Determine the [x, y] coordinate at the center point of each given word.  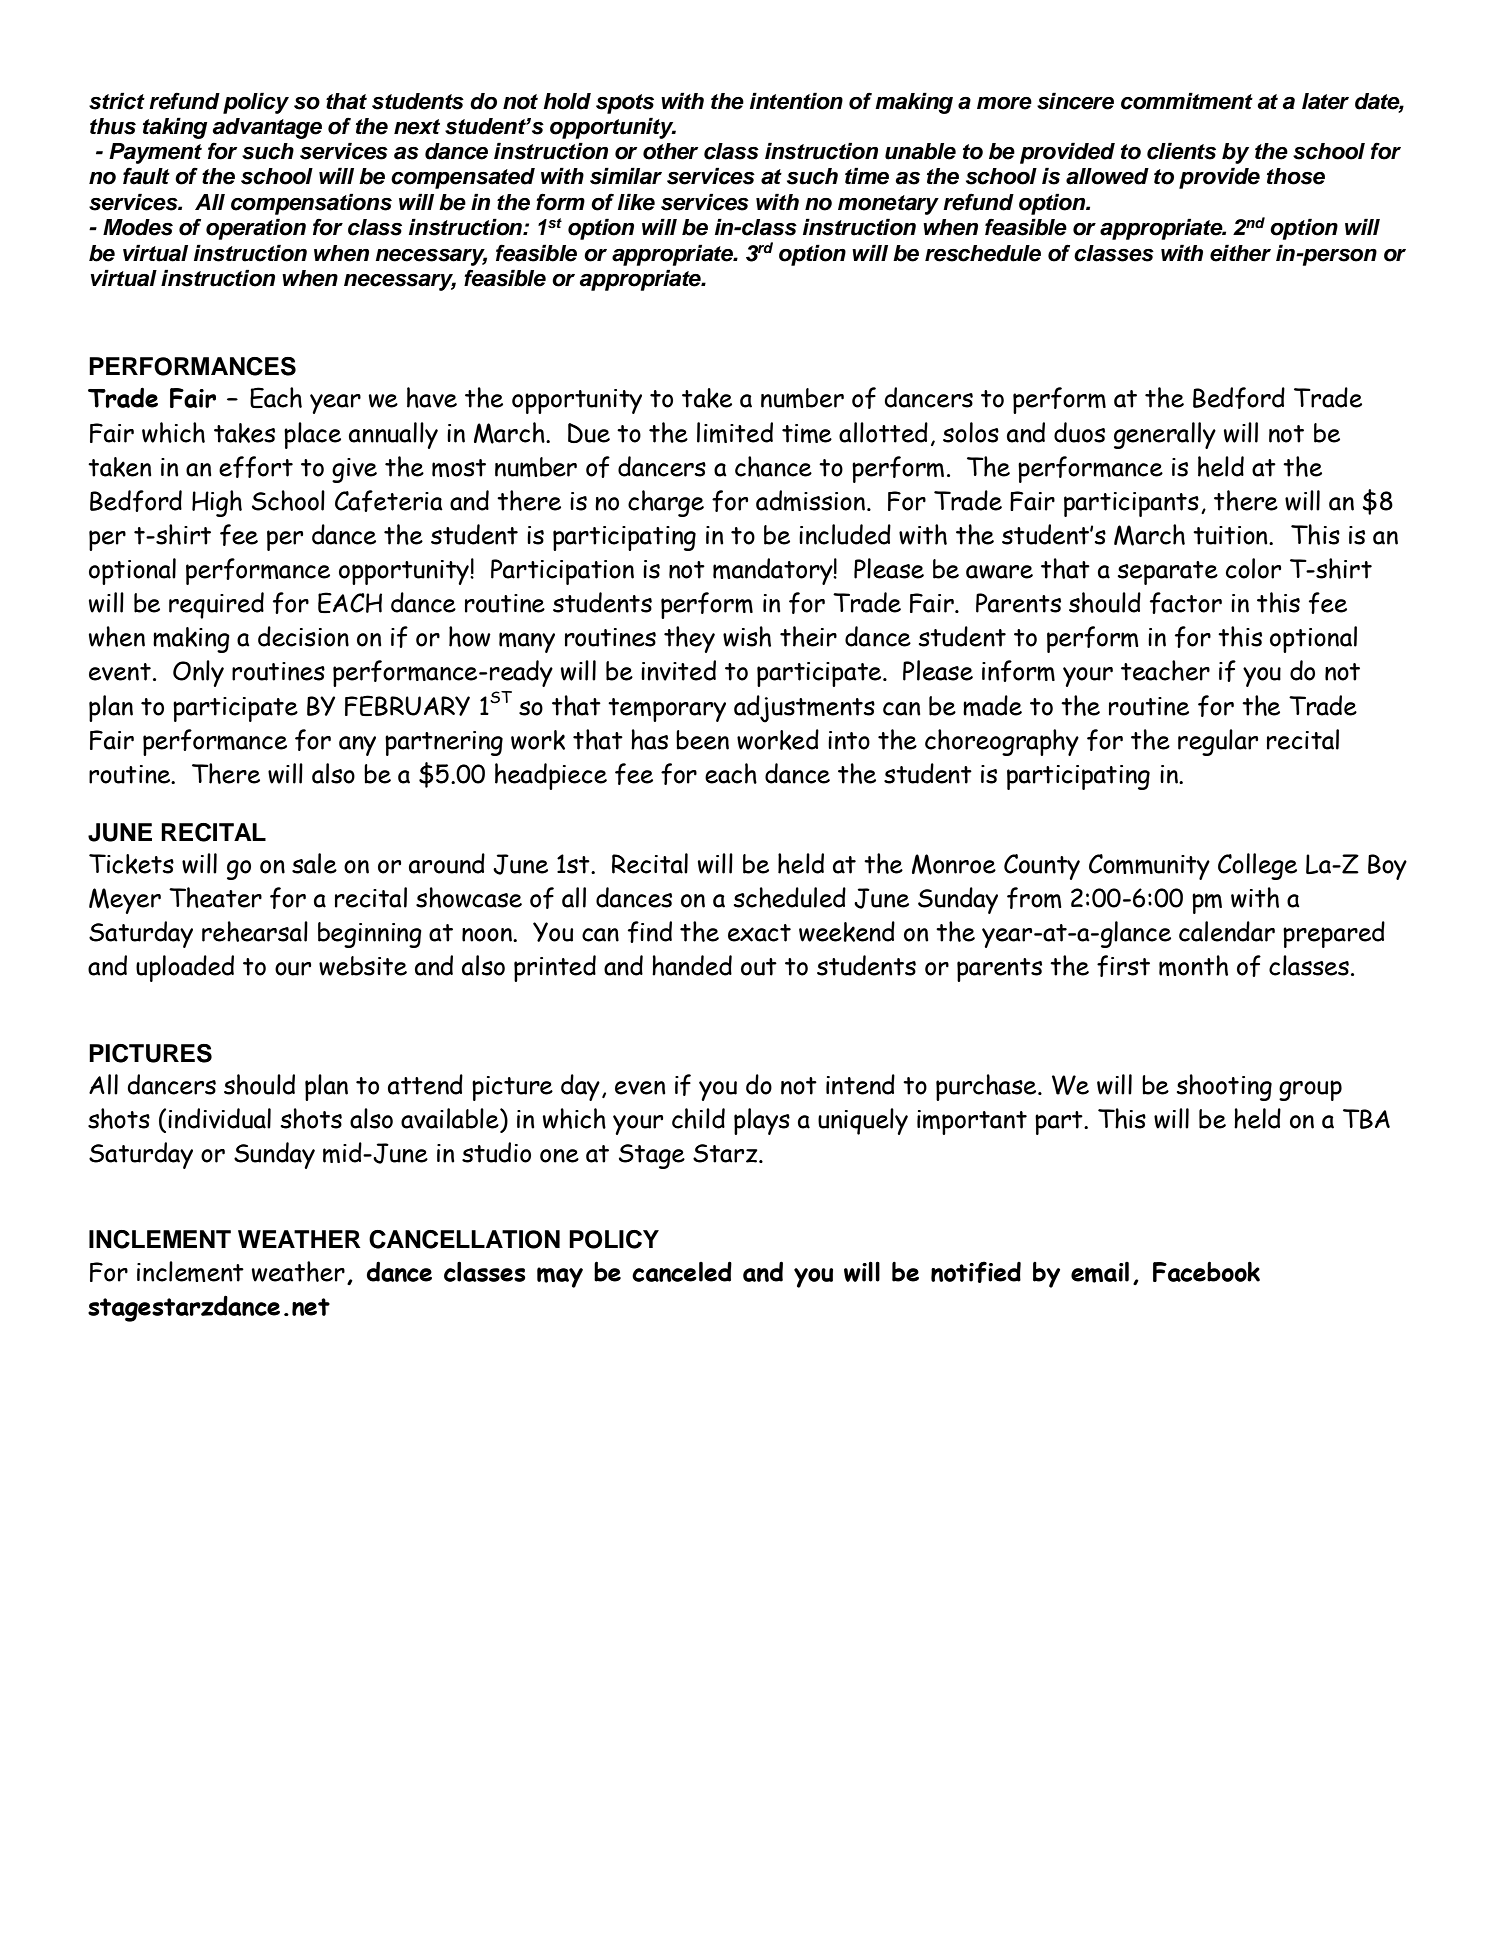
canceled [682, 1271]
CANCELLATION [464, 1239]
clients [1181, 151]
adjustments [804, 709]
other [670, 151]
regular [1218, 742]
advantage [267, 128]
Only [198, 673]
